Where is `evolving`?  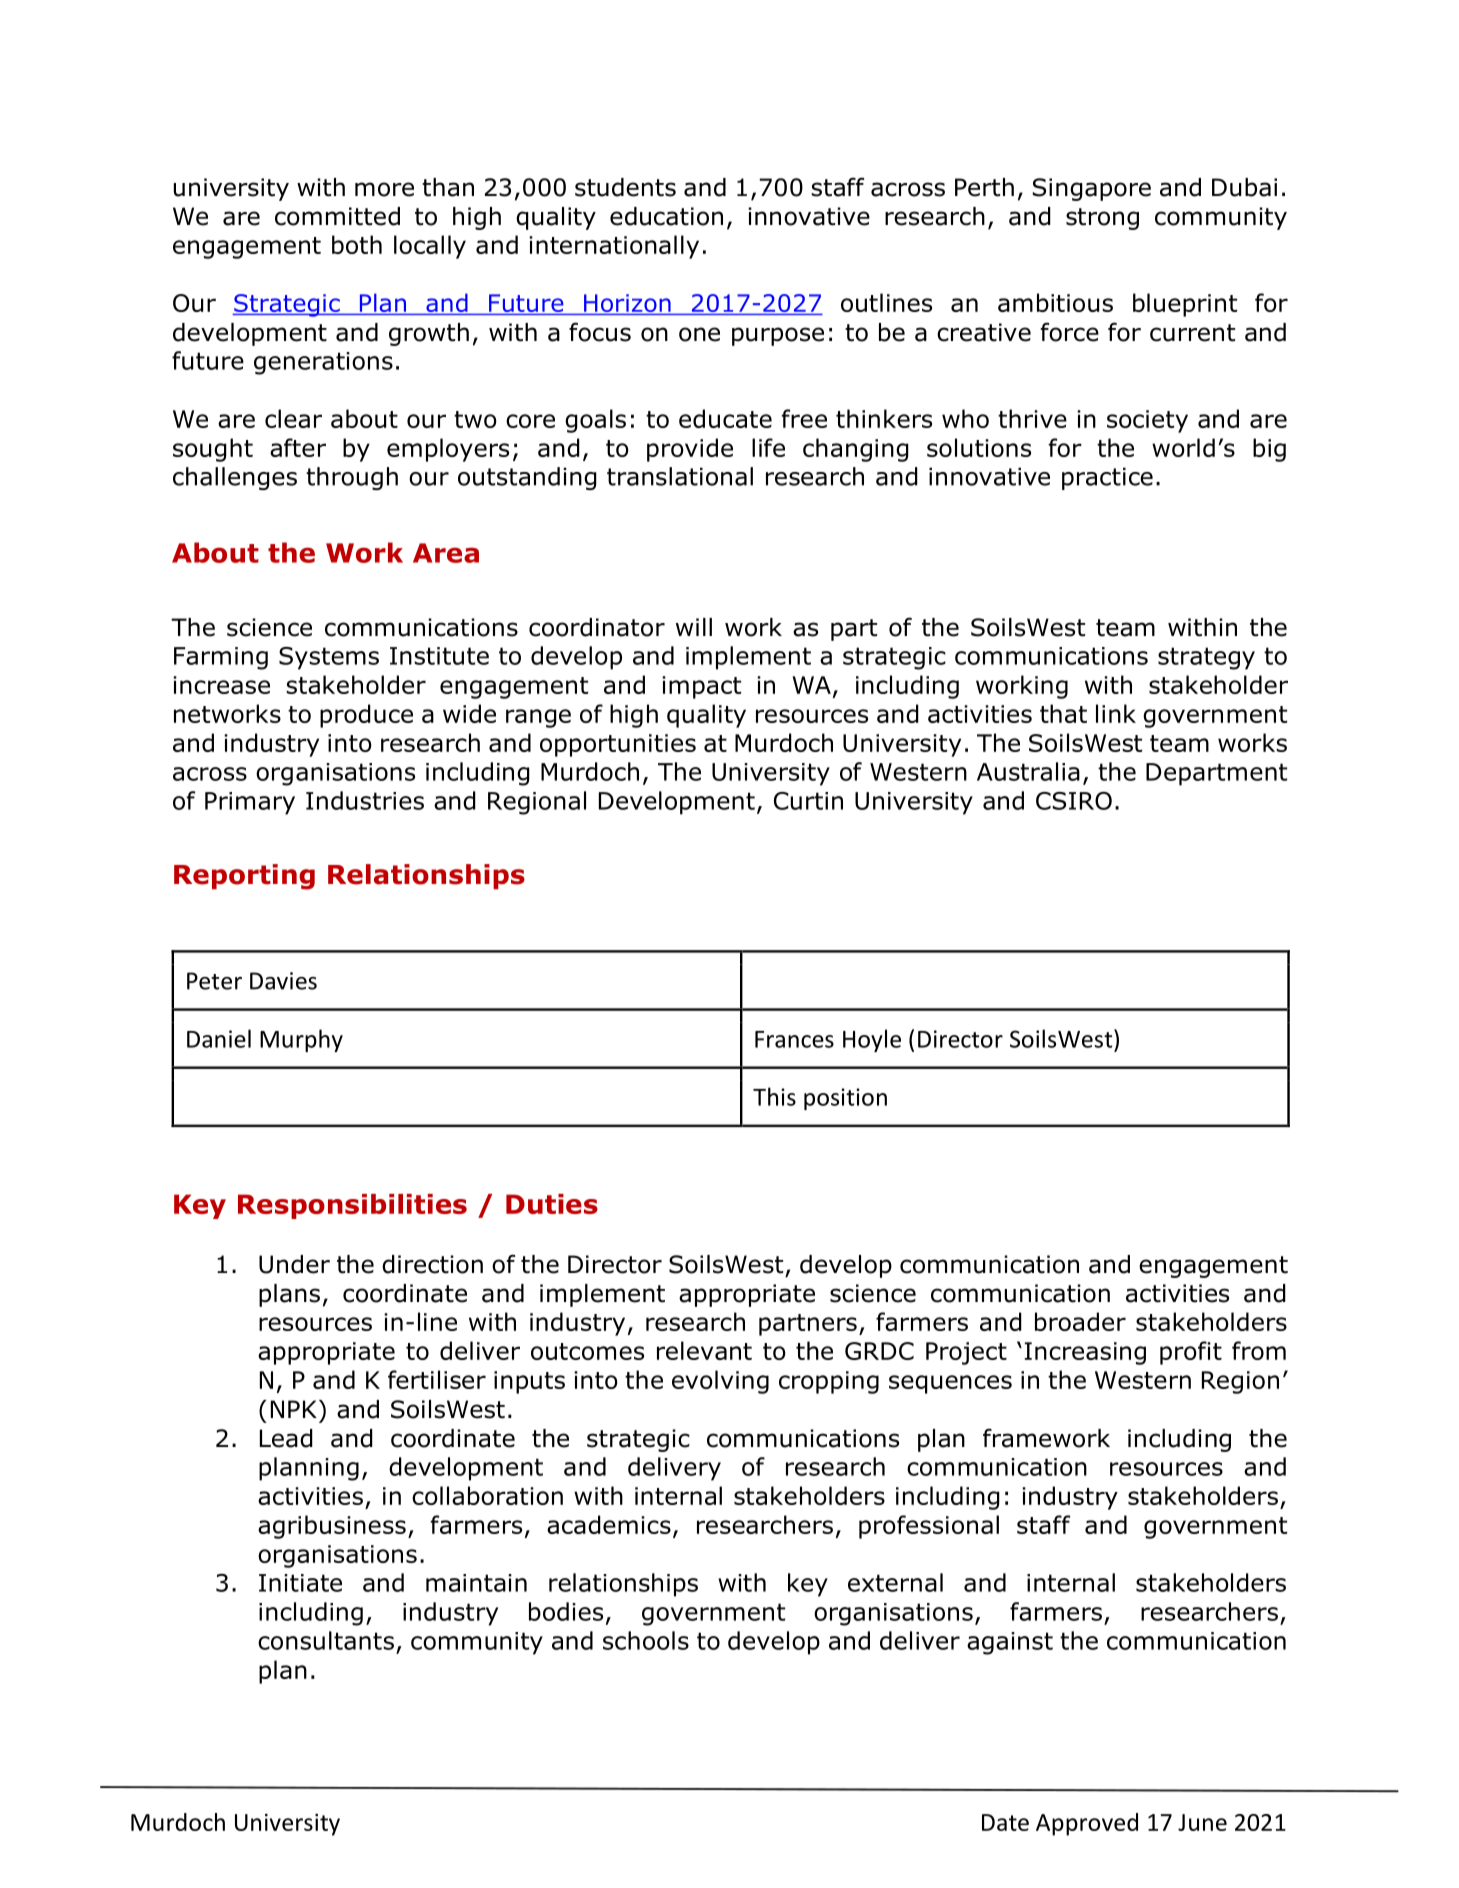 evolving is located at coordinates (720, 1382).
